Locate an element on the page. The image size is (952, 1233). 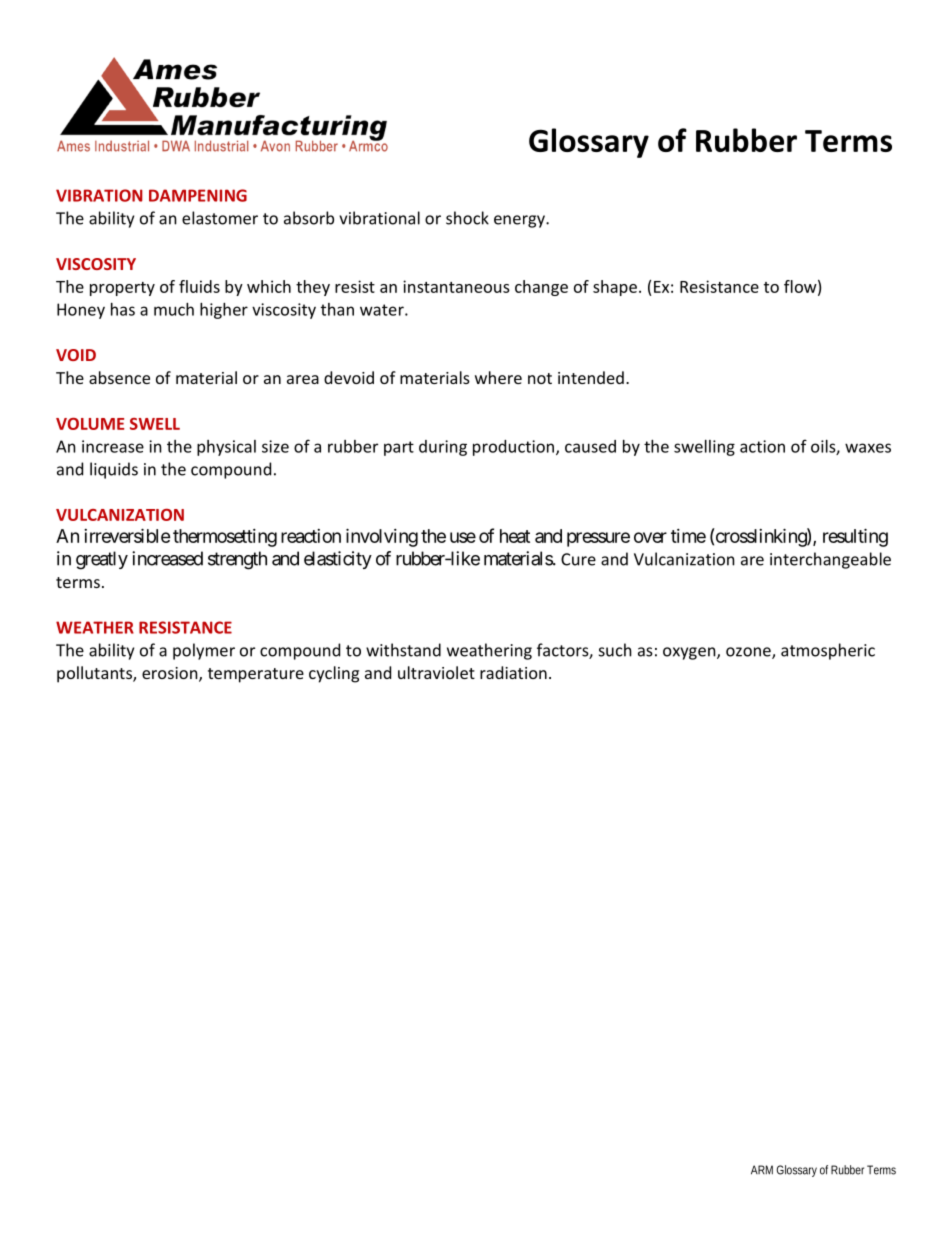
resulting is located at coordinates (855, 537).
